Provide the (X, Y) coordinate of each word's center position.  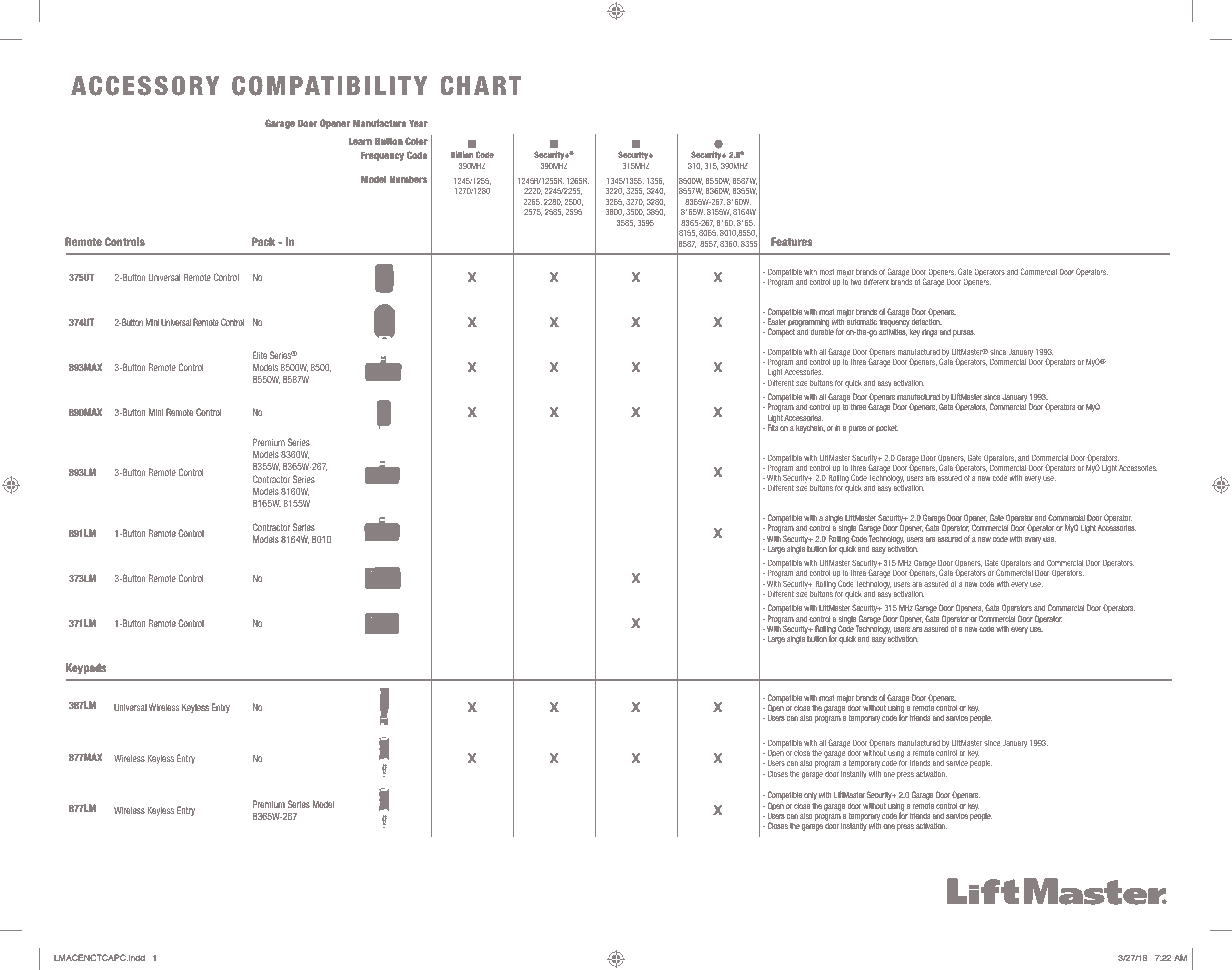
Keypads (86, 668)
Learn (360, 141)
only (810, 796)
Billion (462, 154)
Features (792, 241)
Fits (773, 428)
